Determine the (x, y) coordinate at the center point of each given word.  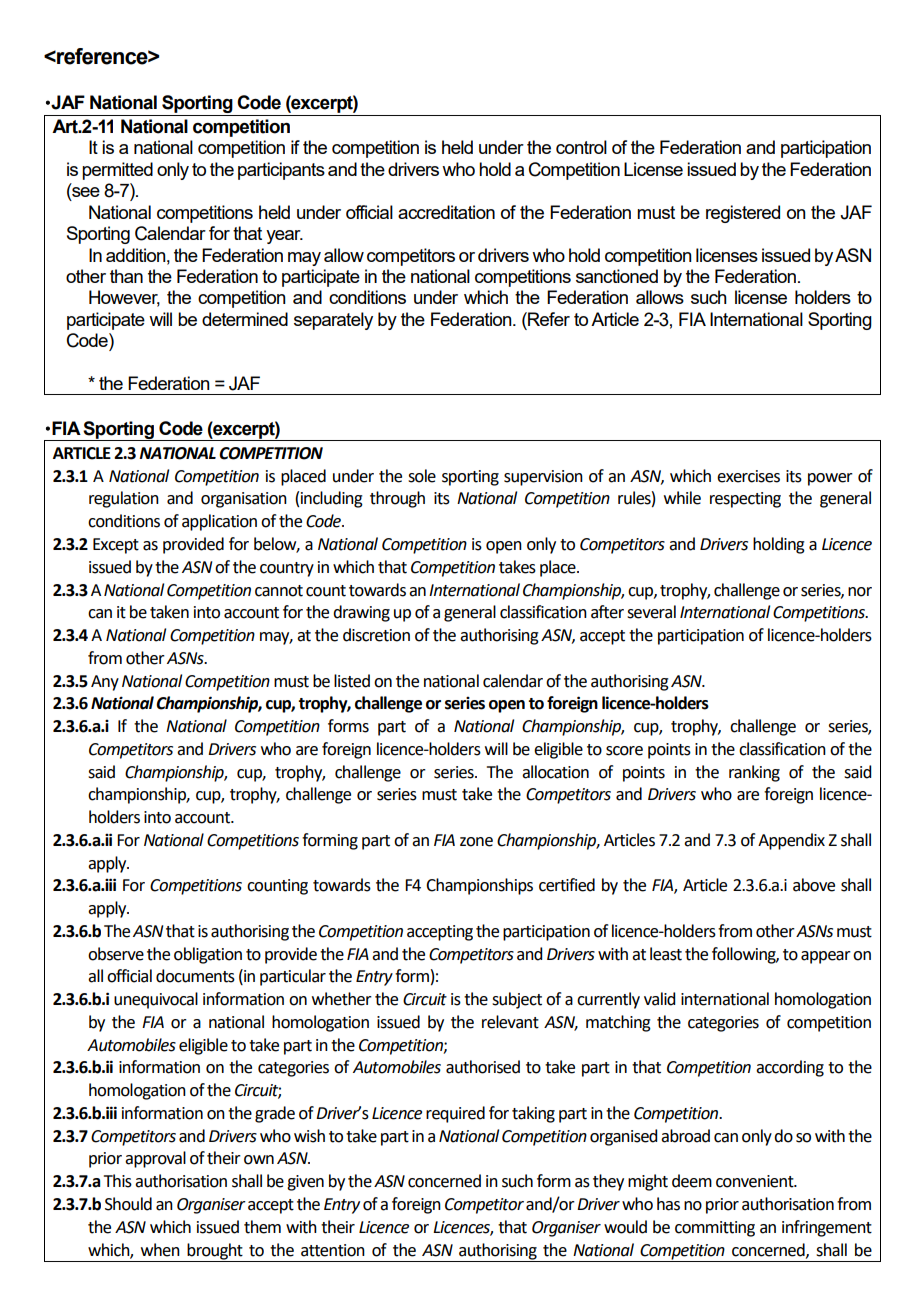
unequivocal (156, 1000)
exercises (748, 476)
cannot (279, 591)
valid (659, 999)
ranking (754, 773)
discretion (376, 635)
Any (105, 683)
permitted (117, 171)
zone (476, 842)
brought (215, 1251)
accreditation (446, 212)
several (651, 612)
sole (422, 476)
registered (743, 214)
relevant (510, 1022)
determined (245, 319)
